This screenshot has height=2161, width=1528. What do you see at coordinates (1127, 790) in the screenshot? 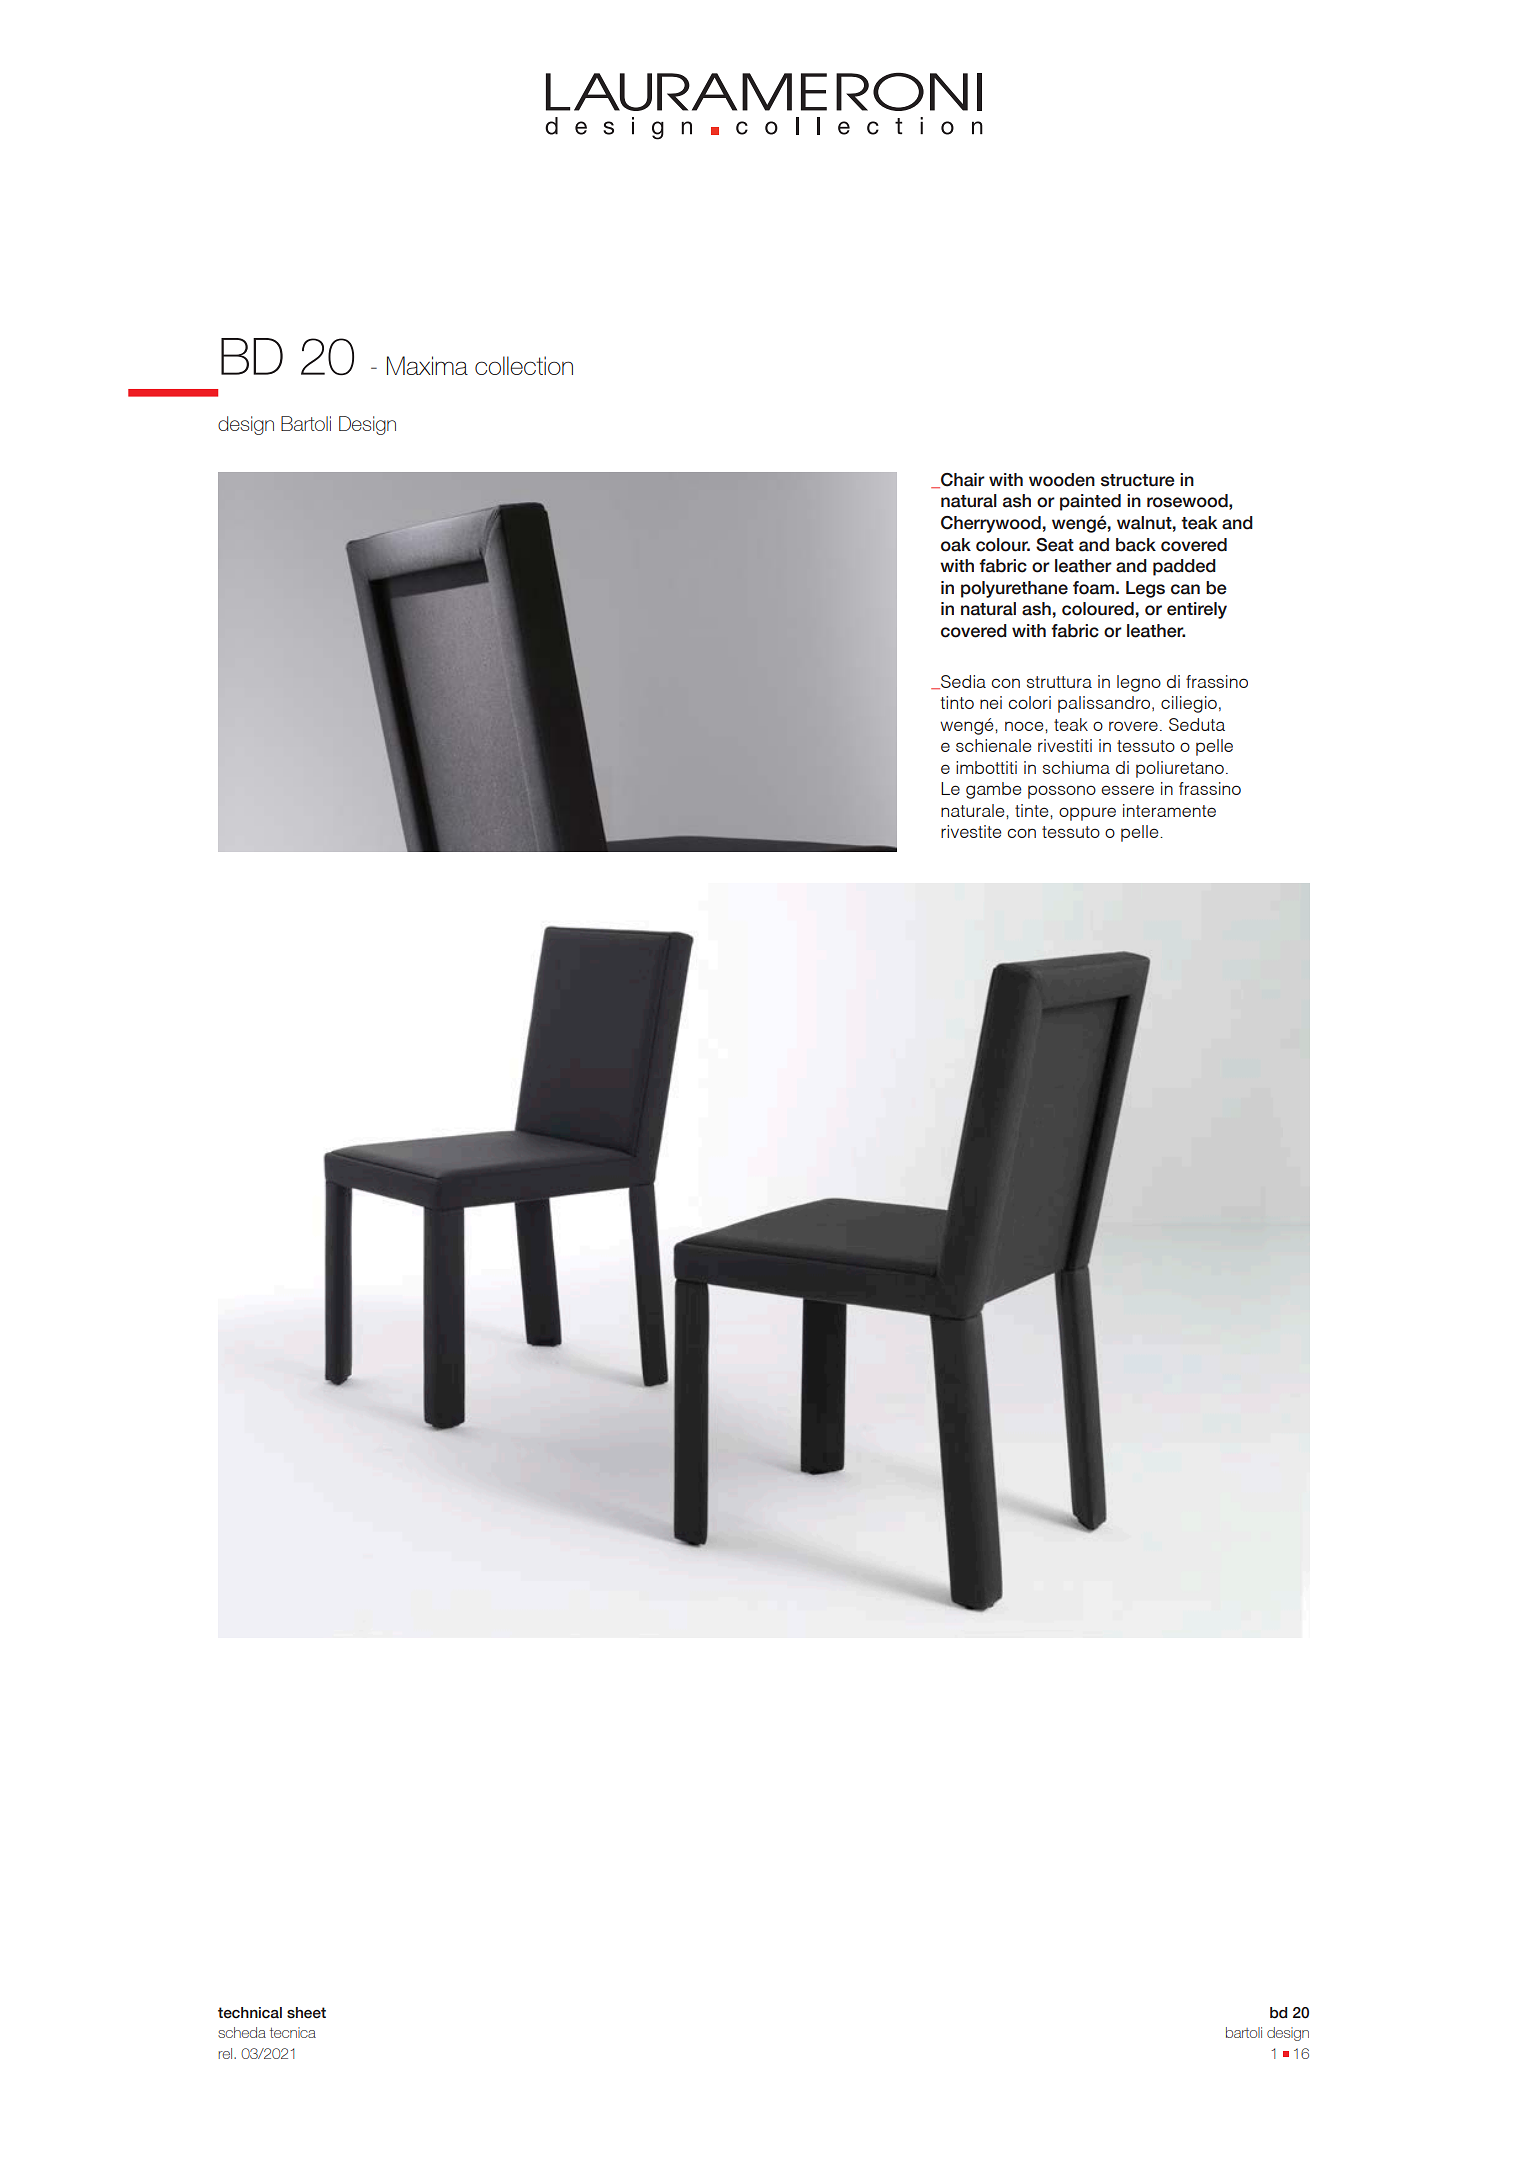
I see `essere` at bounding box center [1127, 790].
